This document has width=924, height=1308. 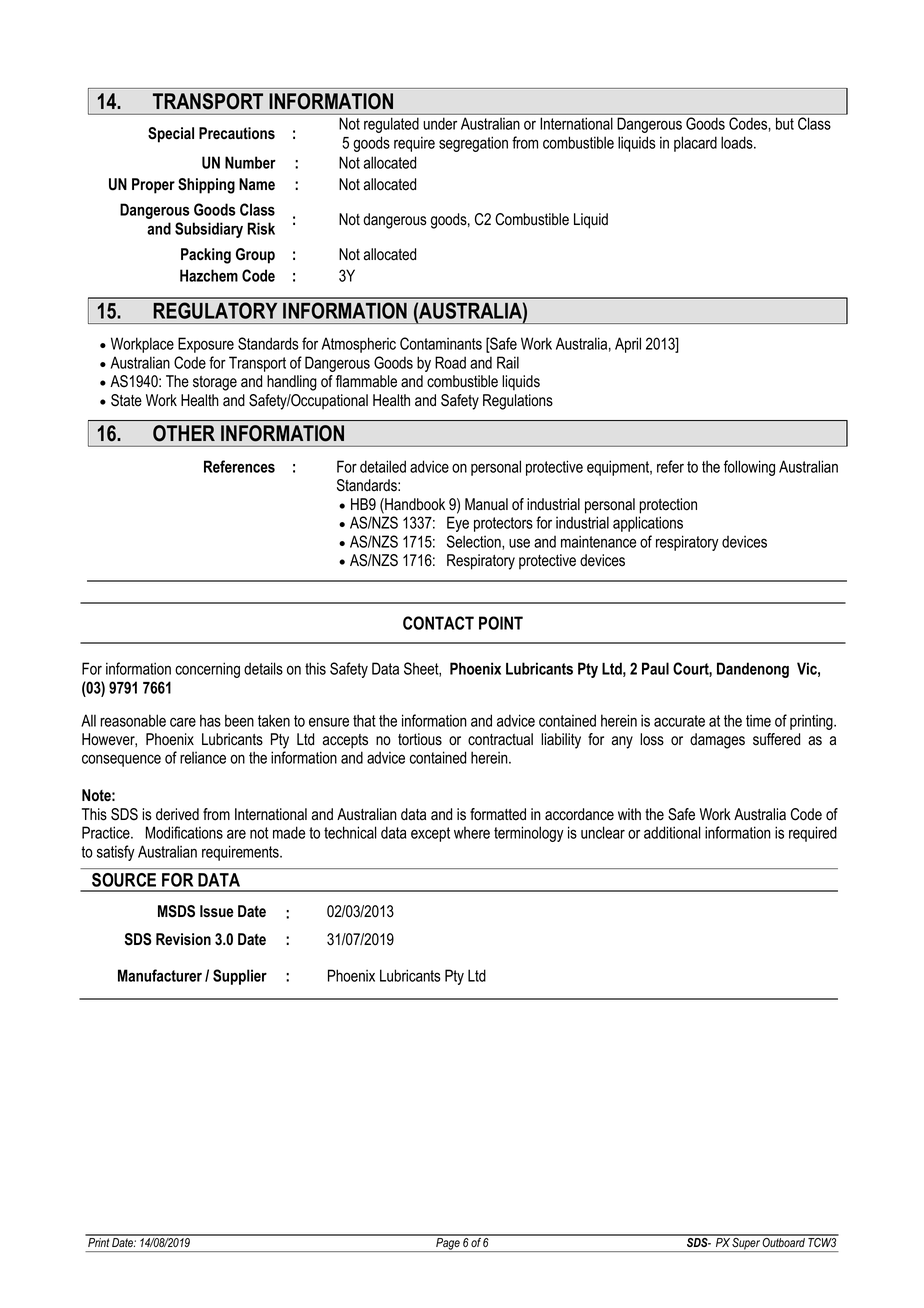 What do you see at coordinates (695, 144) in the document?
I see `placard` at bounding box center [695, 144].
